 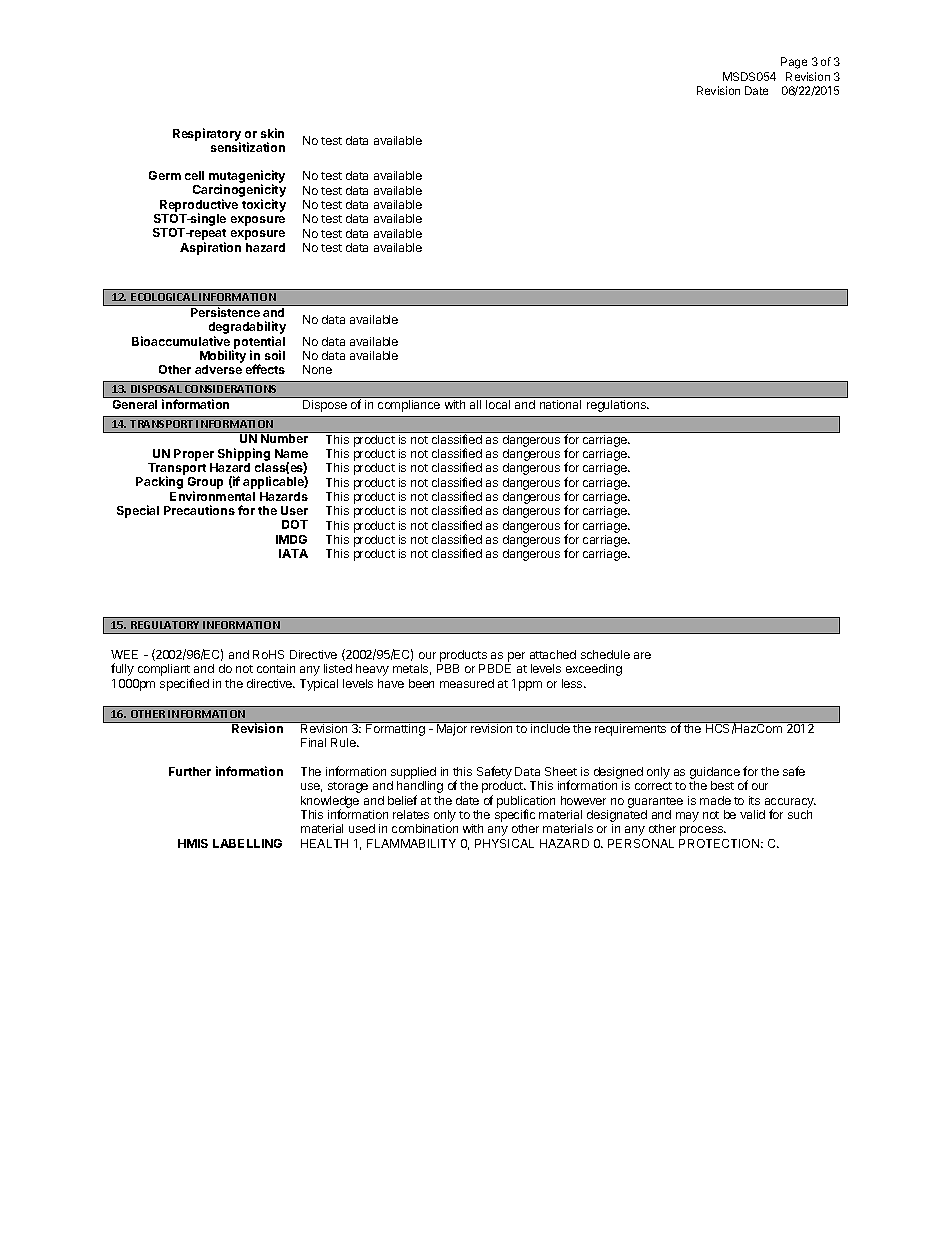 I want to click on all, so click(x=475, y=404).
